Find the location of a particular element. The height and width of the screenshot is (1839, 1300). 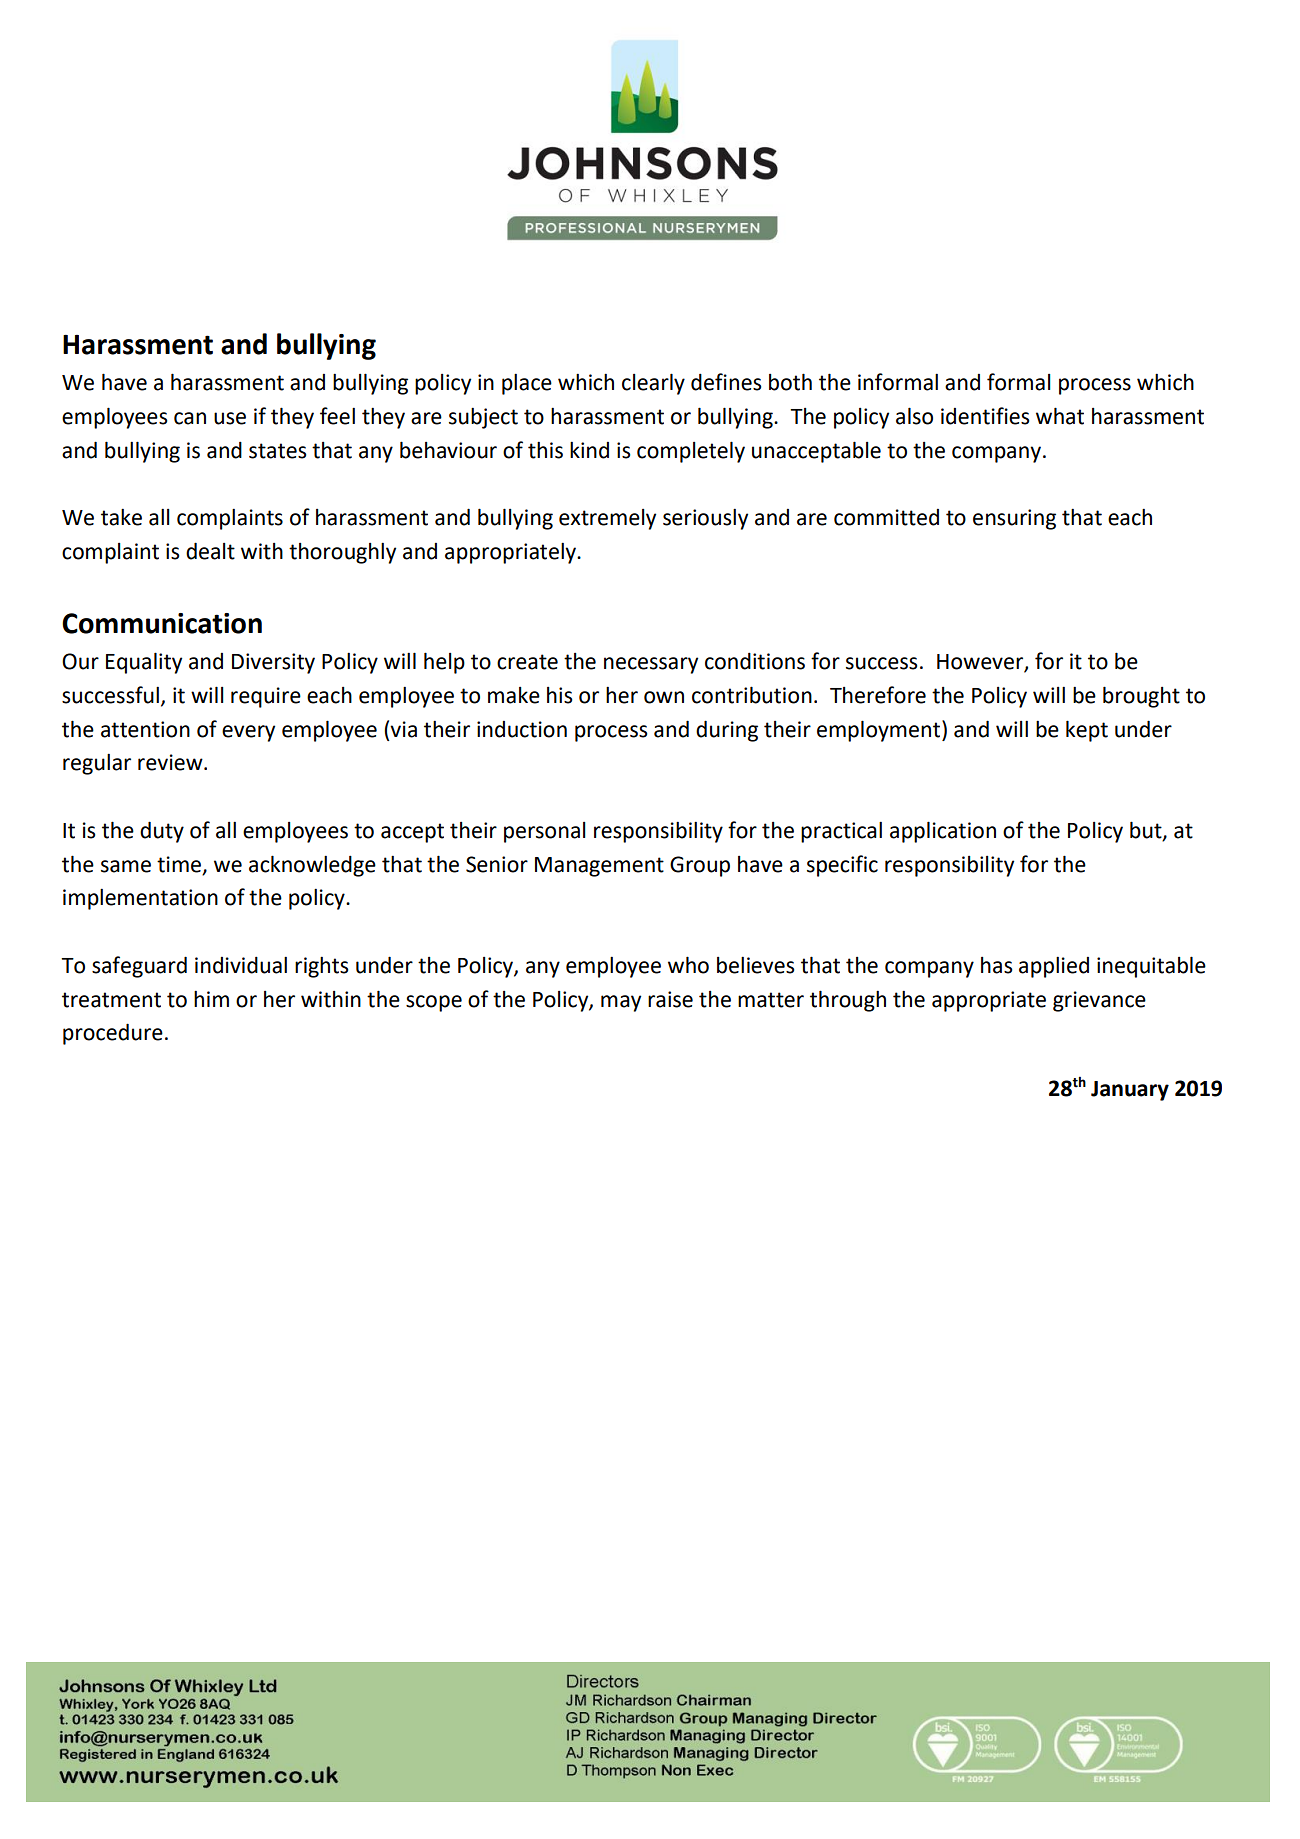

procedure is located at coordinates (113, 1034).
